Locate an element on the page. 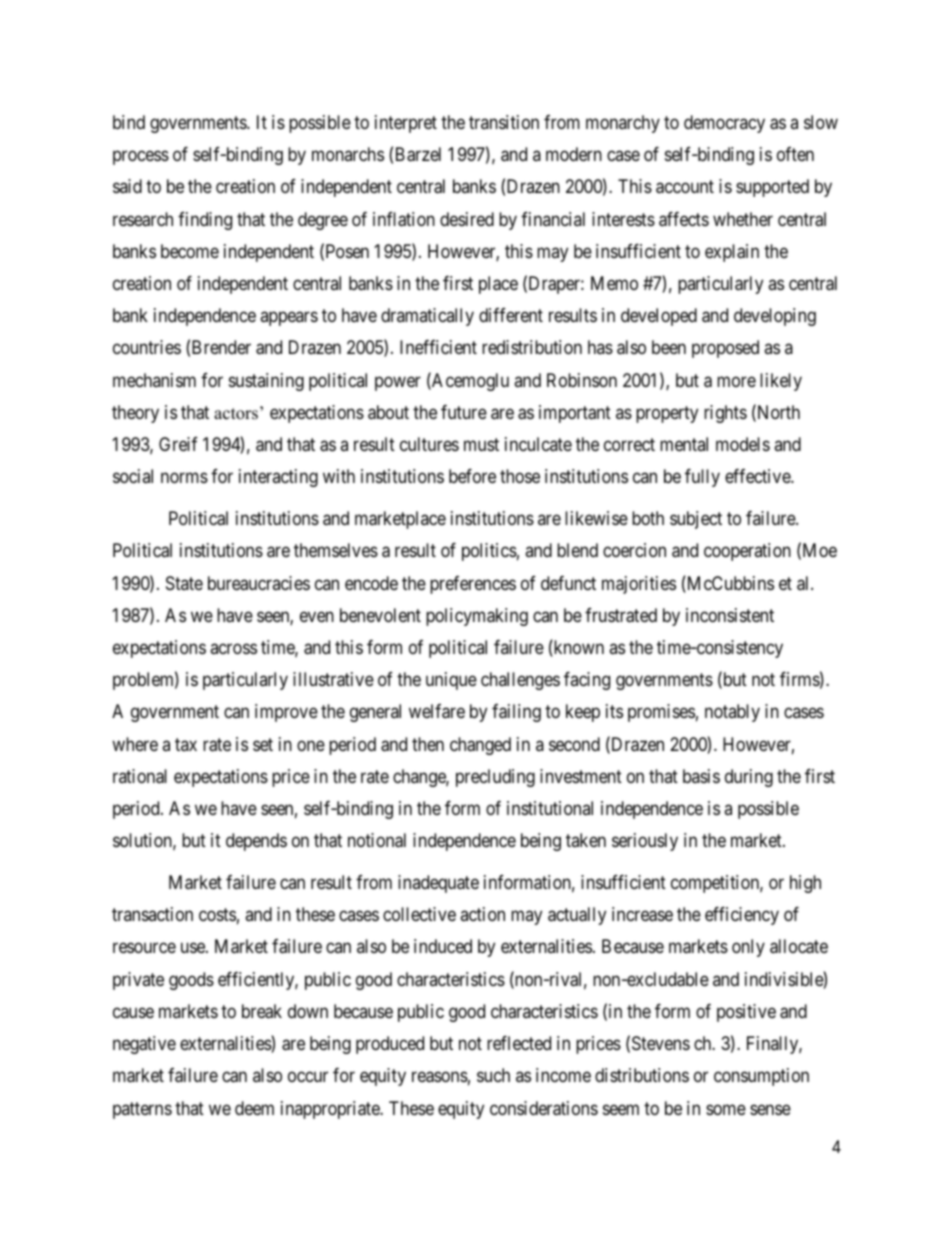 This page has height=1233, width=952. such is located at coordinates (493, 1075).
